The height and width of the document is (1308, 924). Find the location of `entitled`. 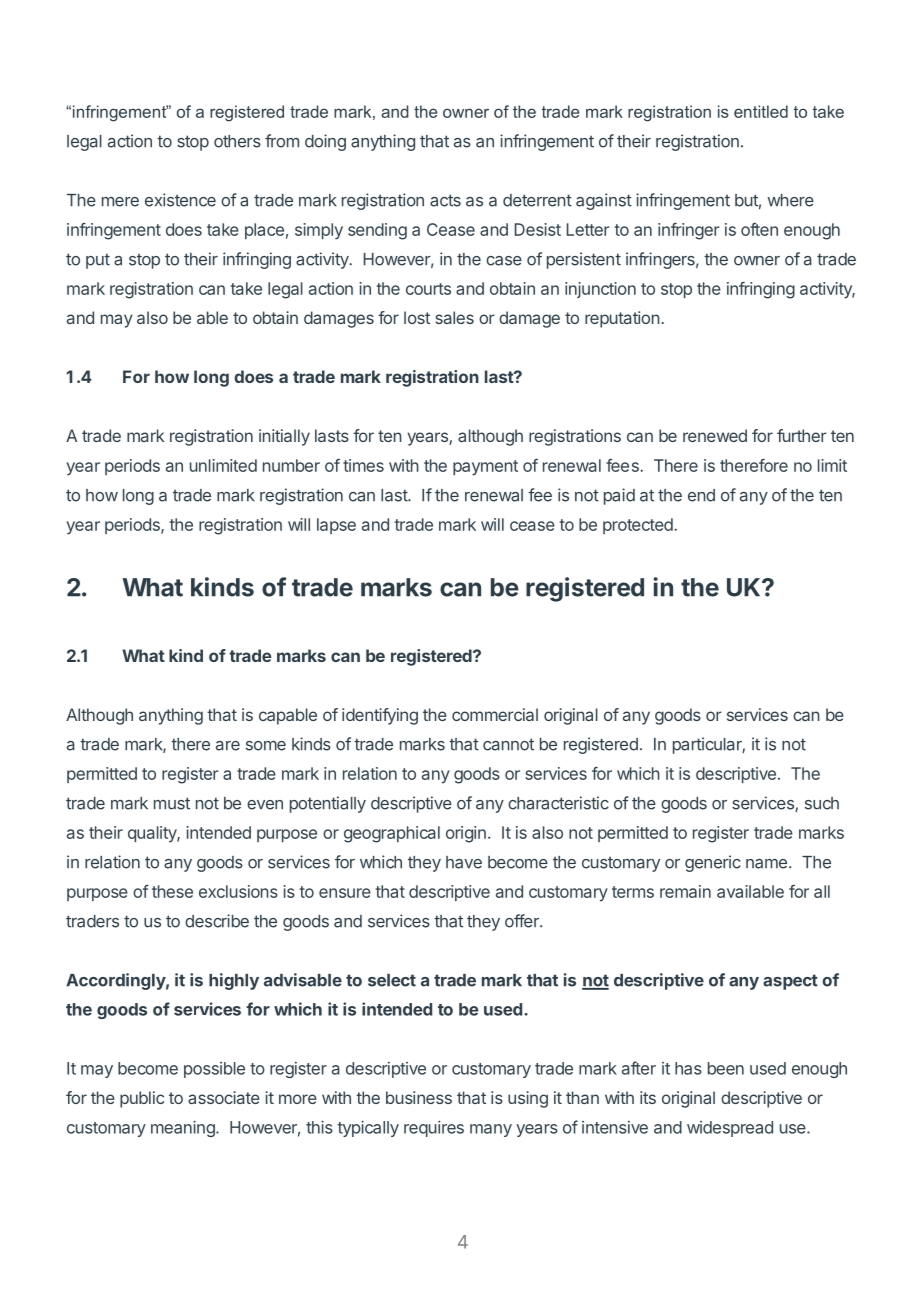

entitled is located at coordinates (761, 111).
